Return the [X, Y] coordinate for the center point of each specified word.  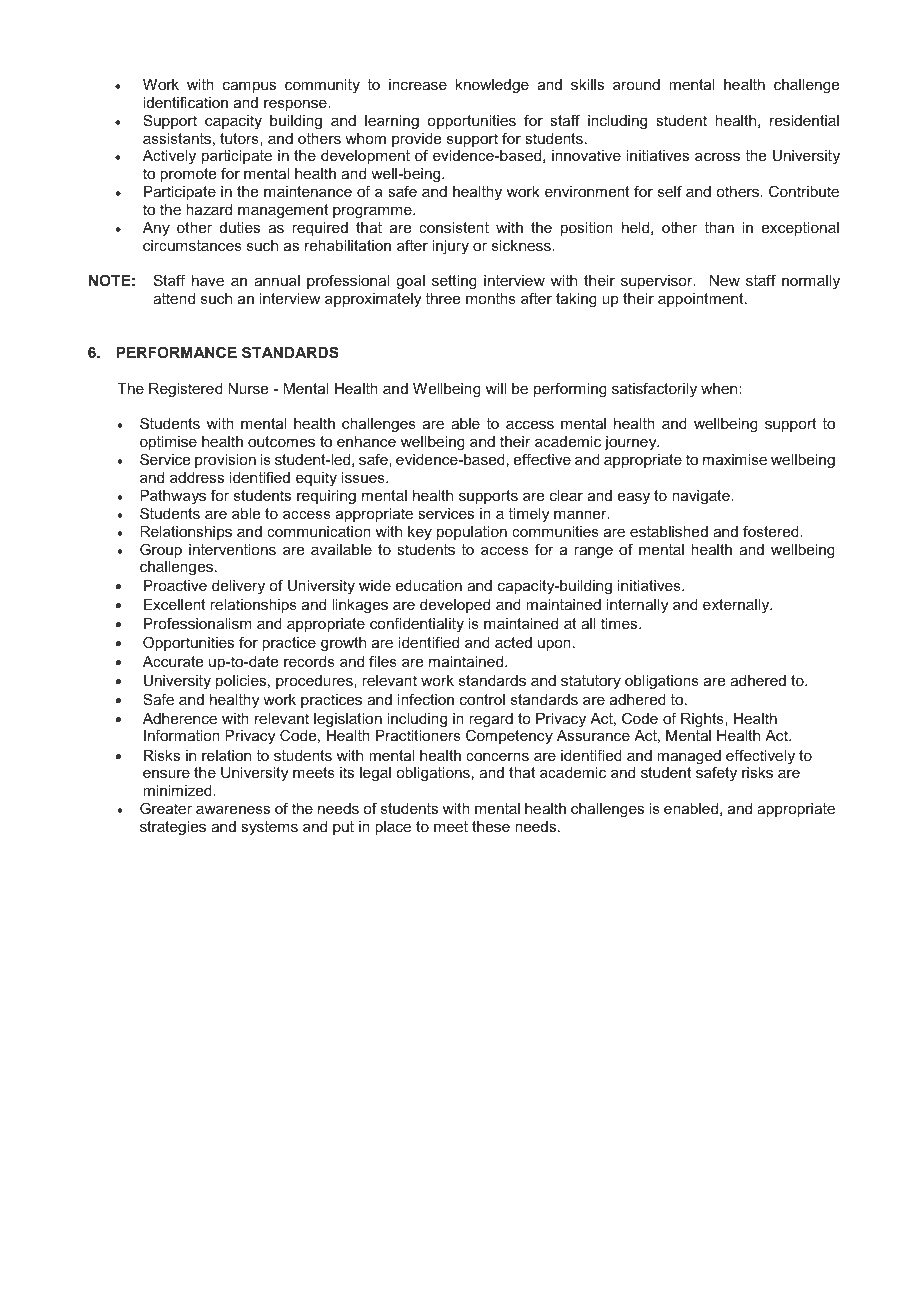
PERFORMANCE [177, 352]
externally [737, 606]
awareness [233, 810]
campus [249, 87]
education [429, 585]
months [491, 298]
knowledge [492, 86]
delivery [238, 587]
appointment [702, 300]
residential [804, 120]
